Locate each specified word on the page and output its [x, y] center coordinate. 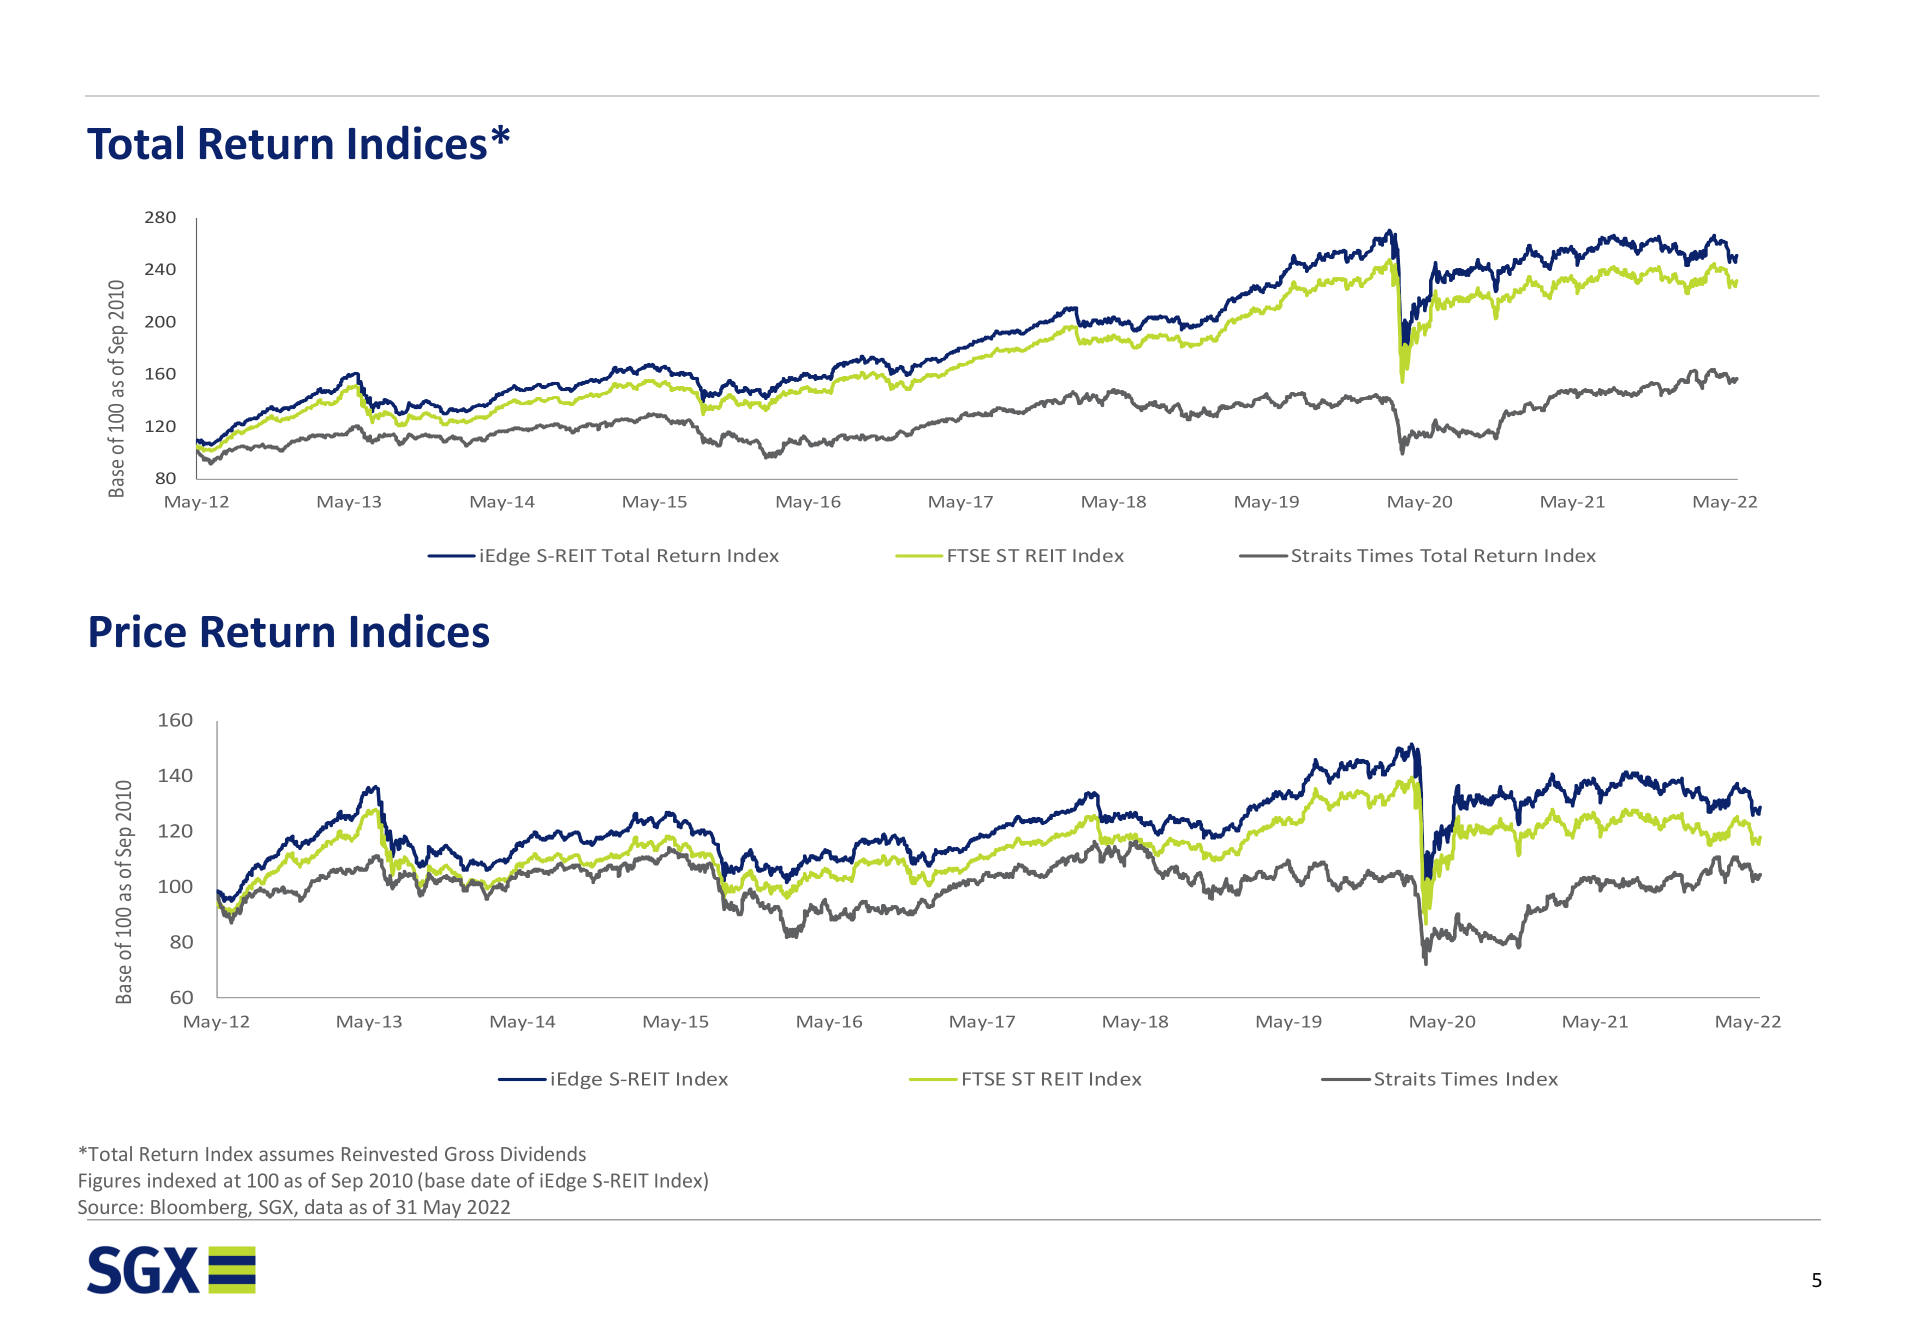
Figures [109, 1182]
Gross [469, 1154]
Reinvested [389, 1153]
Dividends [543, 1153]
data [323, 1206]
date [490, 1180]
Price [138, 631]
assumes [296, 1155]
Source [108, 1207]
